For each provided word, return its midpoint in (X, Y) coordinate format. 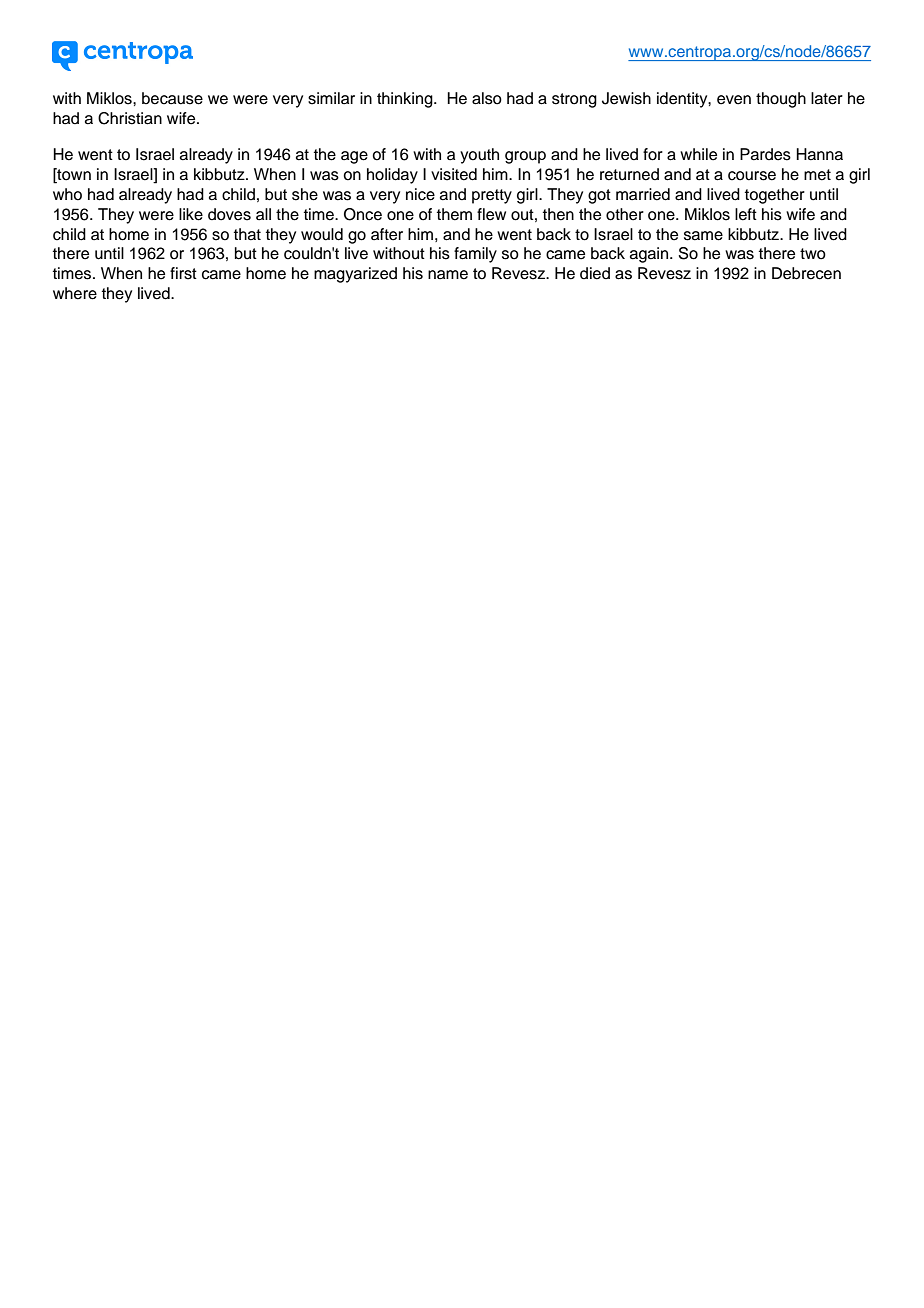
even (734, 100)
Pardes (765, 154)
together (775, 196)
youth (479, 156)
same (703, 236)
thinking (406, 100)
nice (420, 194)
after (387, 234)
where (75, 293)
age (354, 157)
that (247, 234)
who (67, 194)
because (172, 98)
